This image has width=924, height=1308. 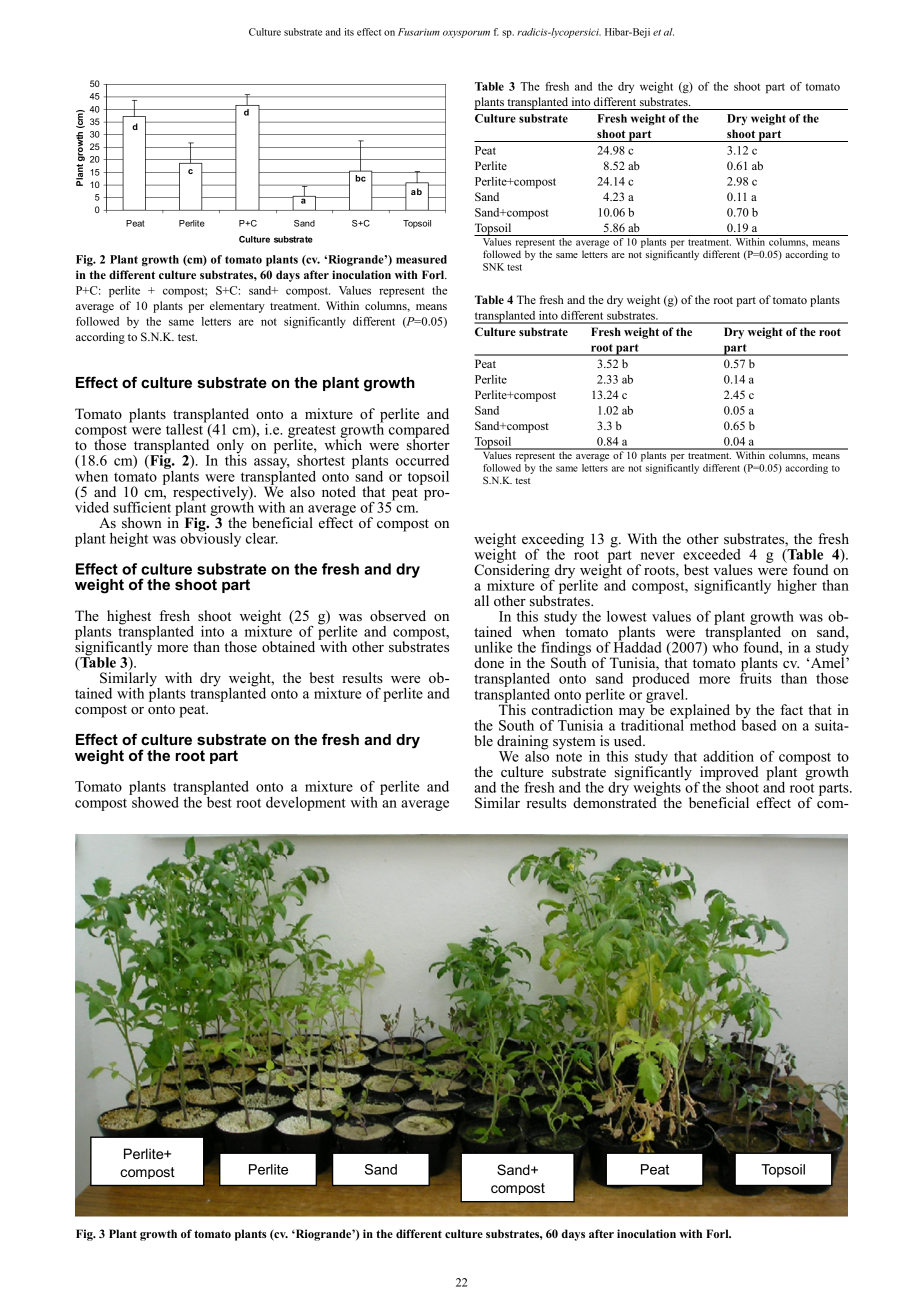 What do you see at coordinates (421, 259) in the image?
I see `measured` at bounding box center [421, 259].
